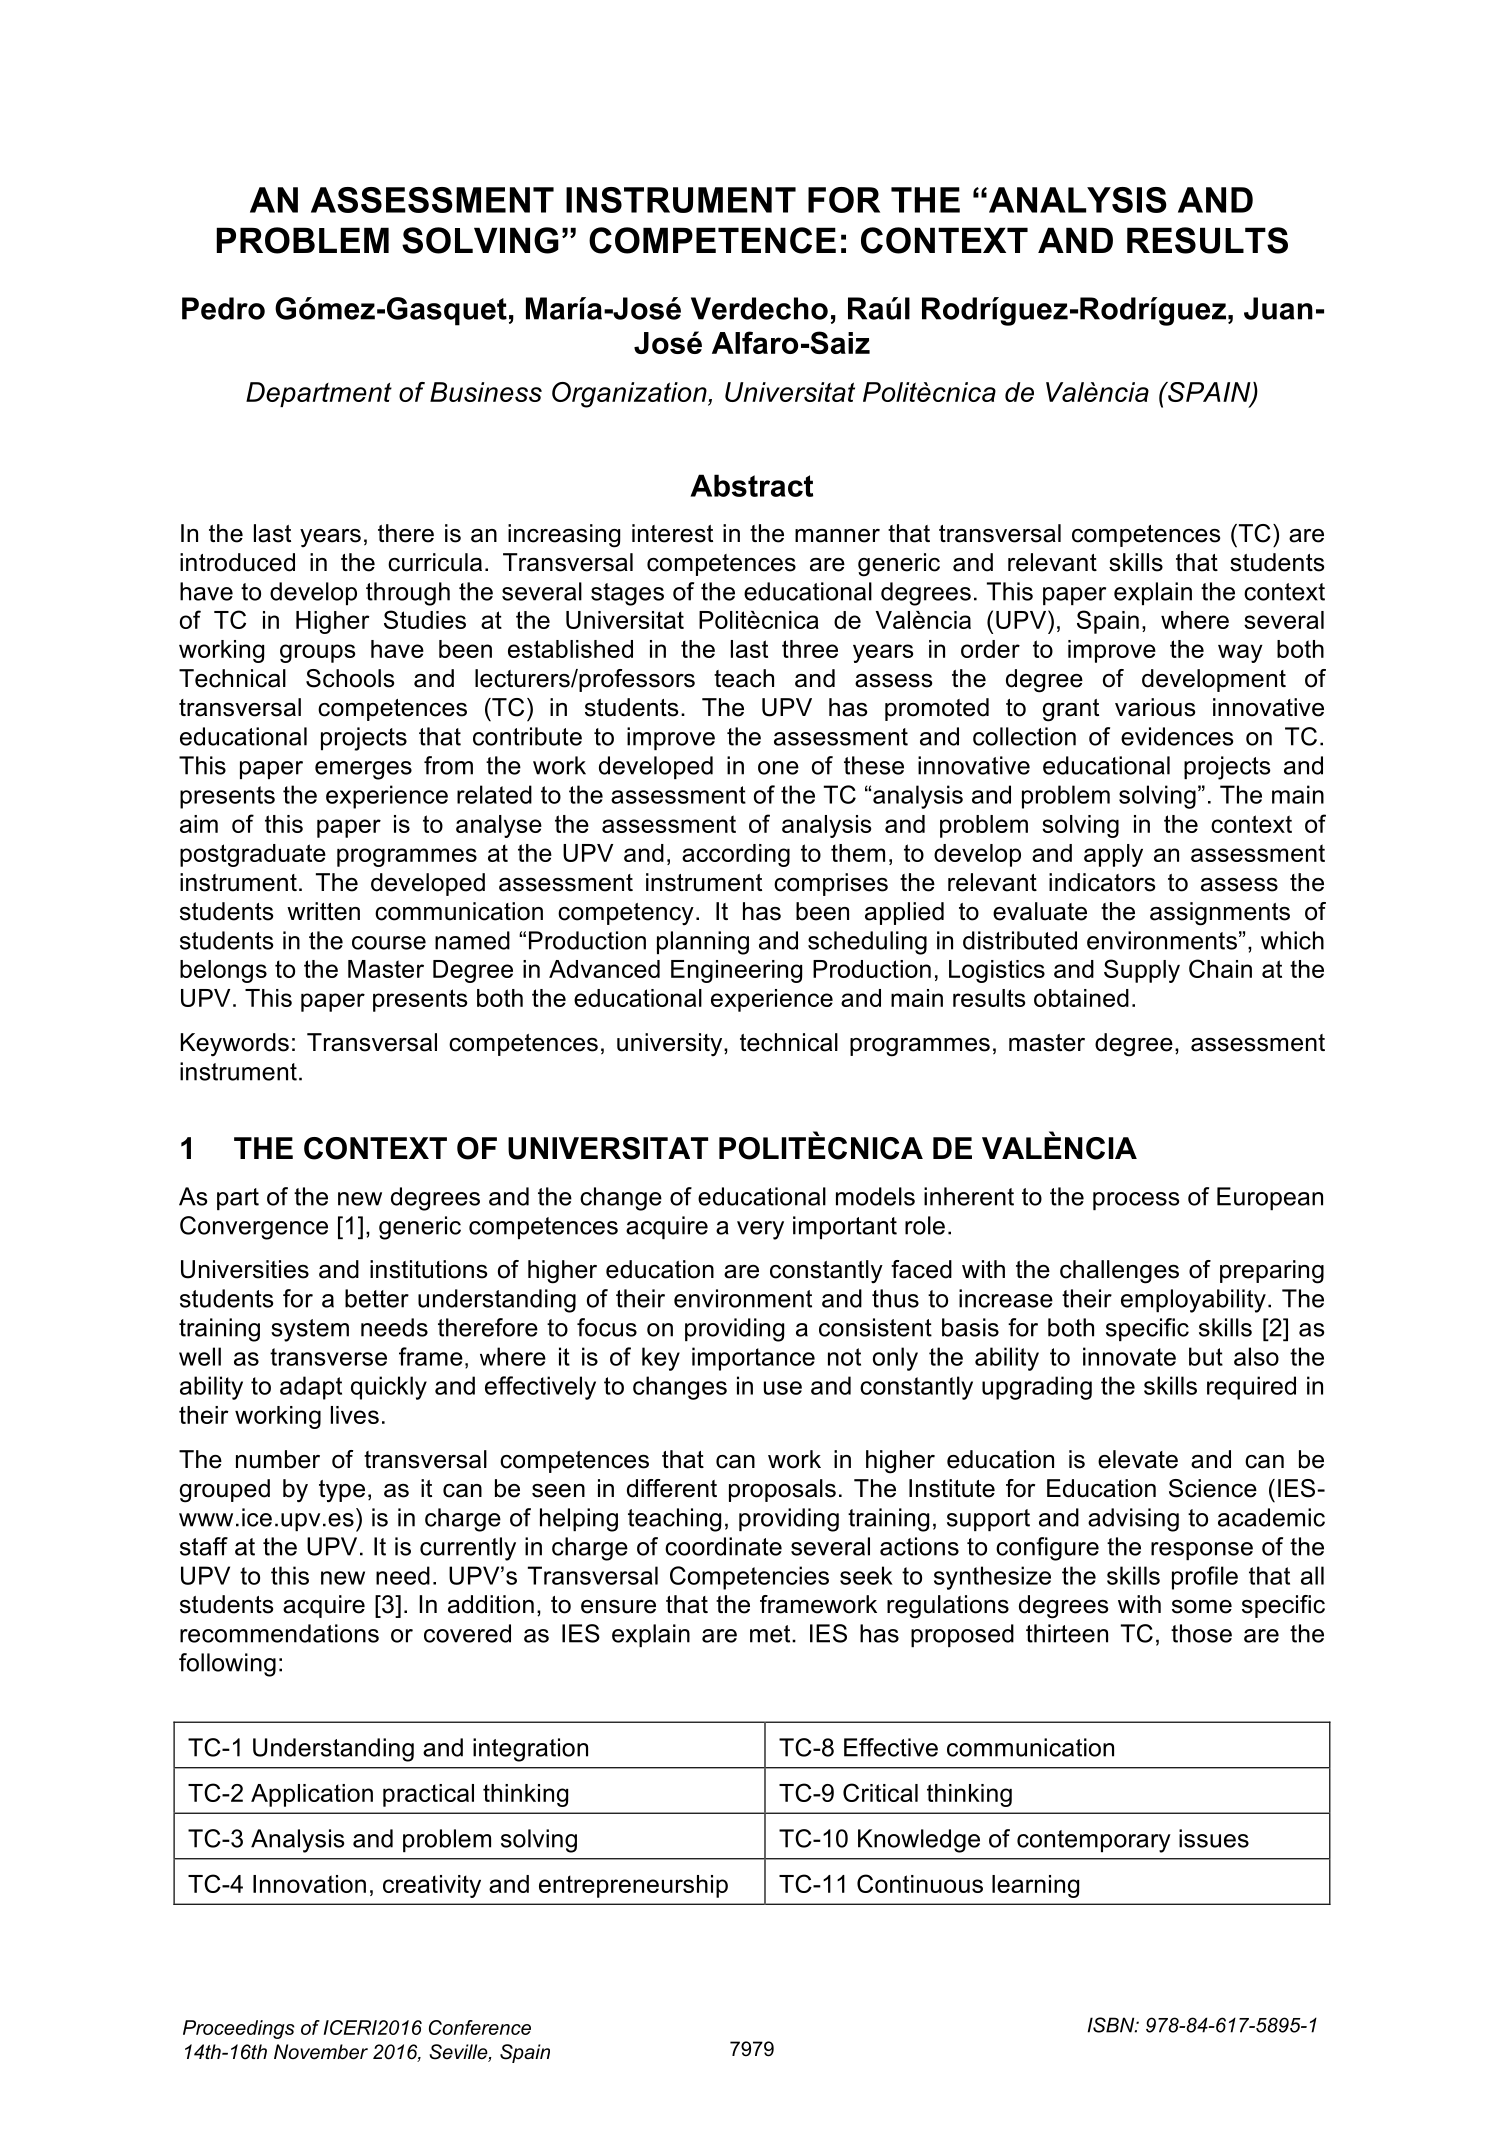  I want to click on Organization, so click(630, 395).
